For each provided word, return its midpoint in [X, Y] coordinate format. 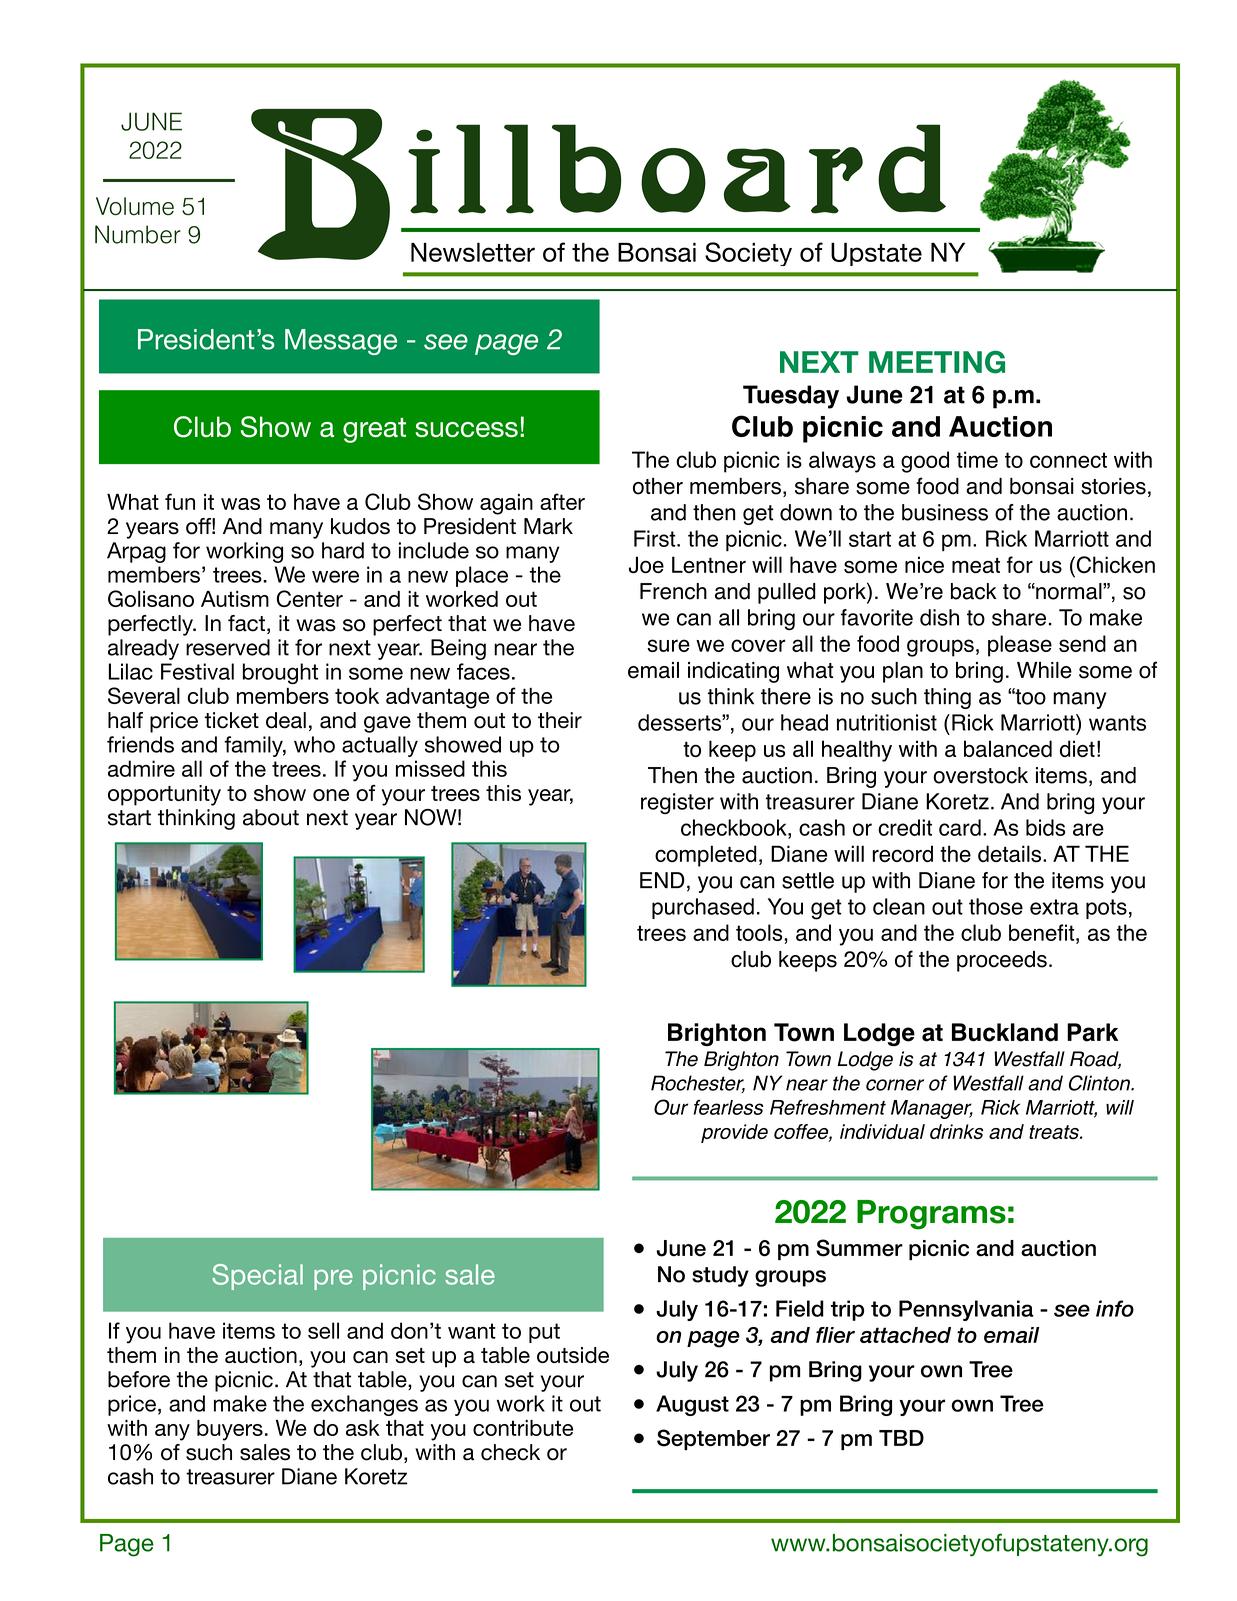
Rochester [698, 1084]
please [1020, 646]
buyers [230, 1430]
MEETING [937, 362]
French [673, 591]
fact [246, 623]
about [271, 817]
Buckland [1005, 1032]
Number [138, 234]
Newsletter [473, 252]
